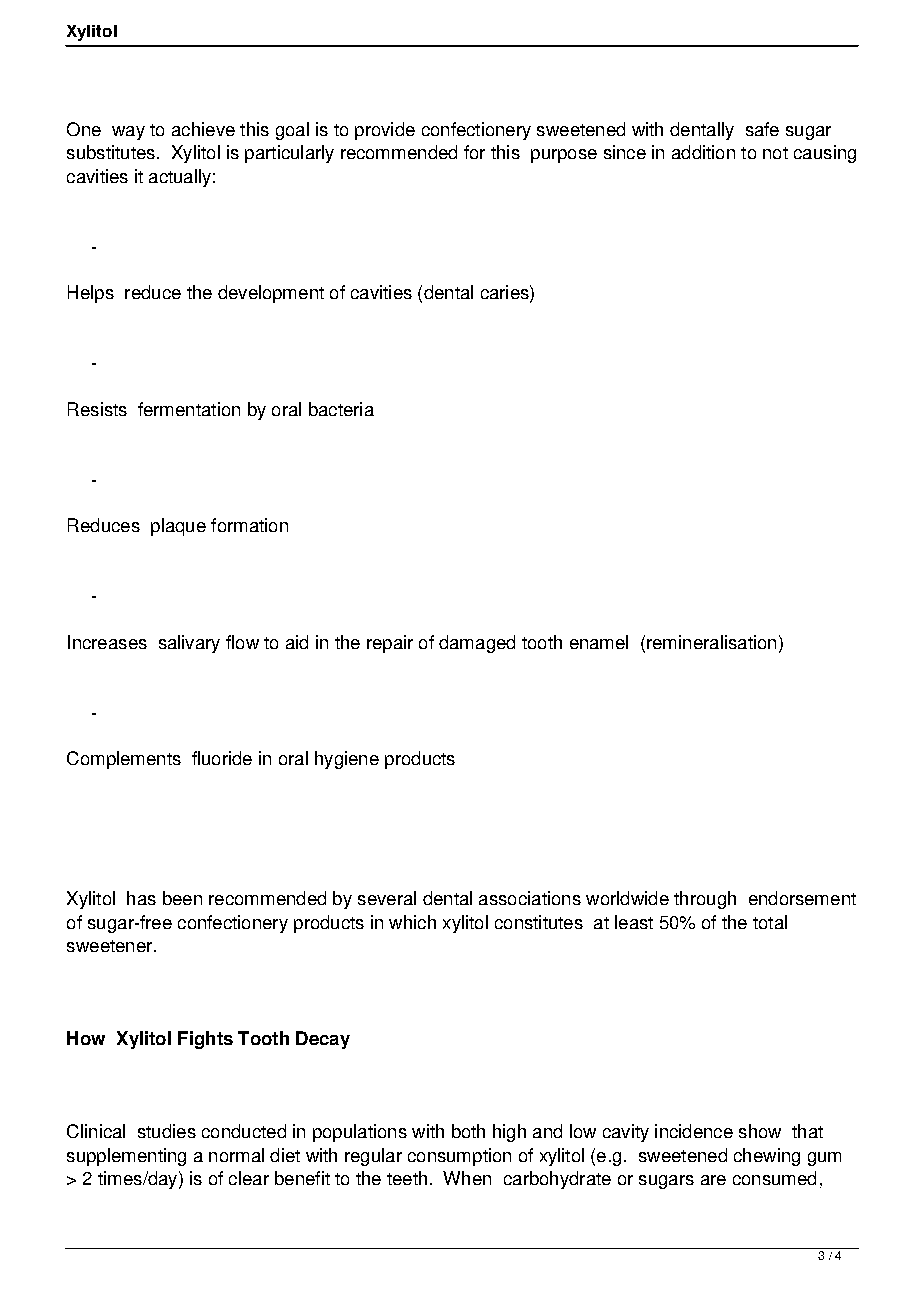  What do you see at coordinates (477, 644) in the screenshot?
I see `damaged` at bounding box center [477, 644].
